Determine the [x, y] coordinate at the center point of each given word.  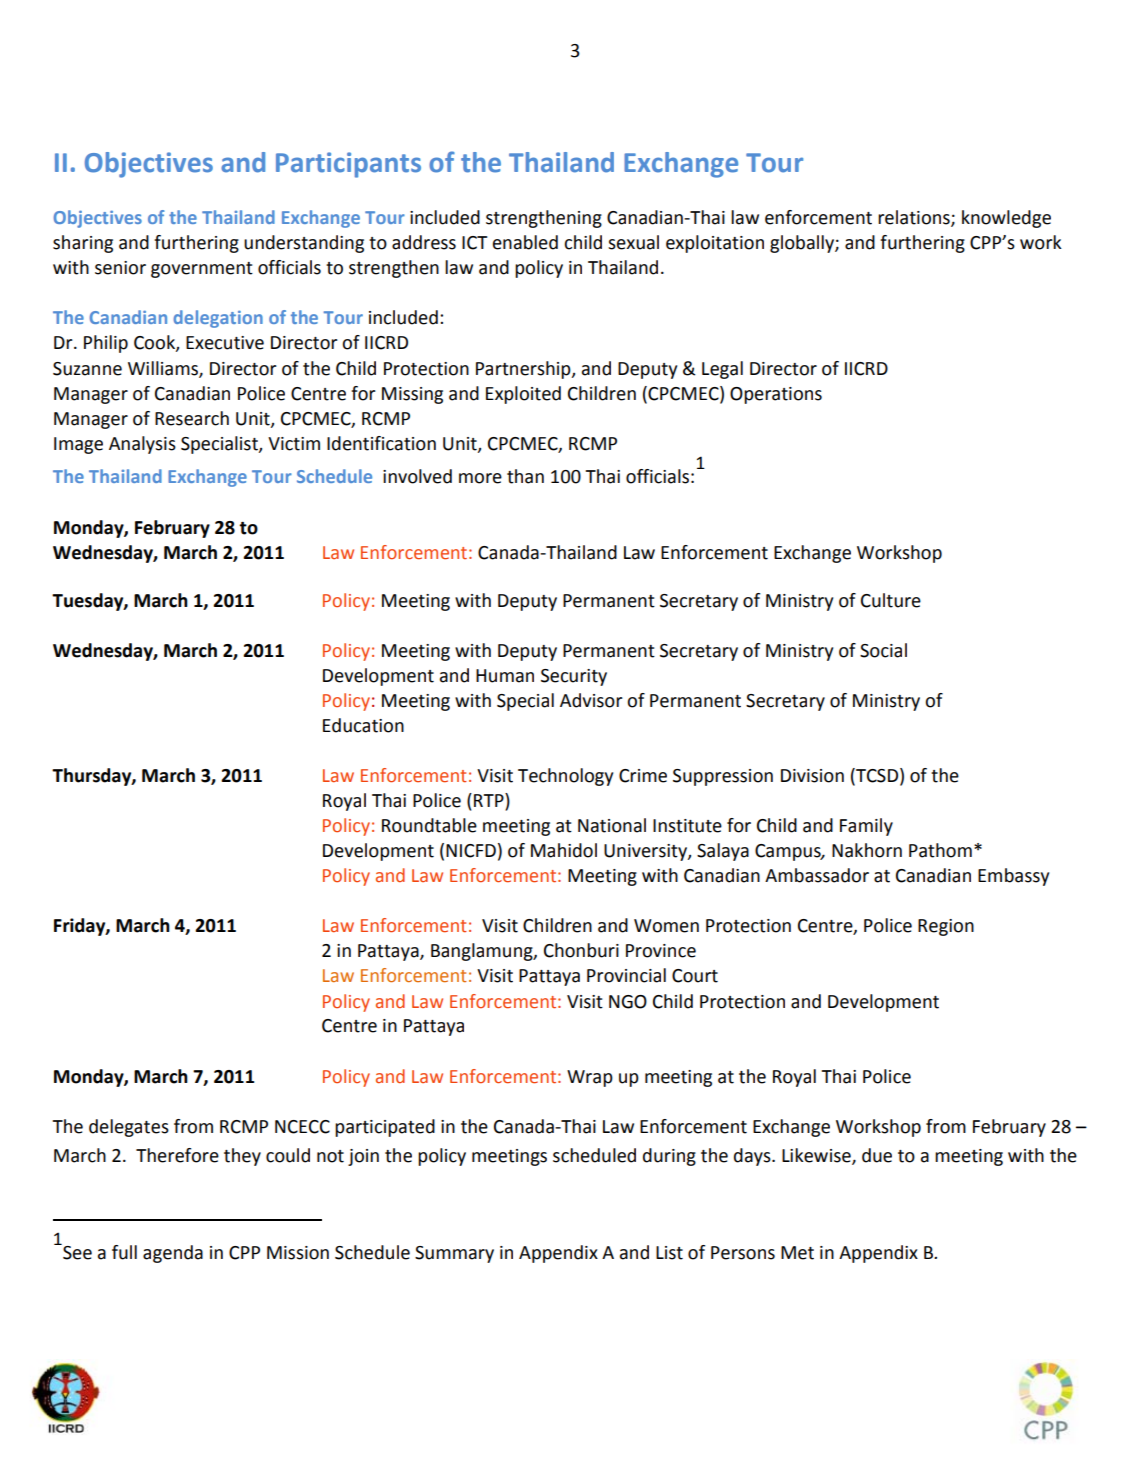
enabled [525, 242]
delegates [129, 1128]
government [202, 270]
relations [915, 218]
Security [574, 677]
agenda [173, 1254]
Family [866, 827]
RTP [490, 800]
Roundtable [429, 825]
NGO [628, 1002]
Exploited [523, 395]
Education [363, 725]
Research [192, 418]
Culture [891, 600]
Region [946, 927]
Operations [776, 395]
